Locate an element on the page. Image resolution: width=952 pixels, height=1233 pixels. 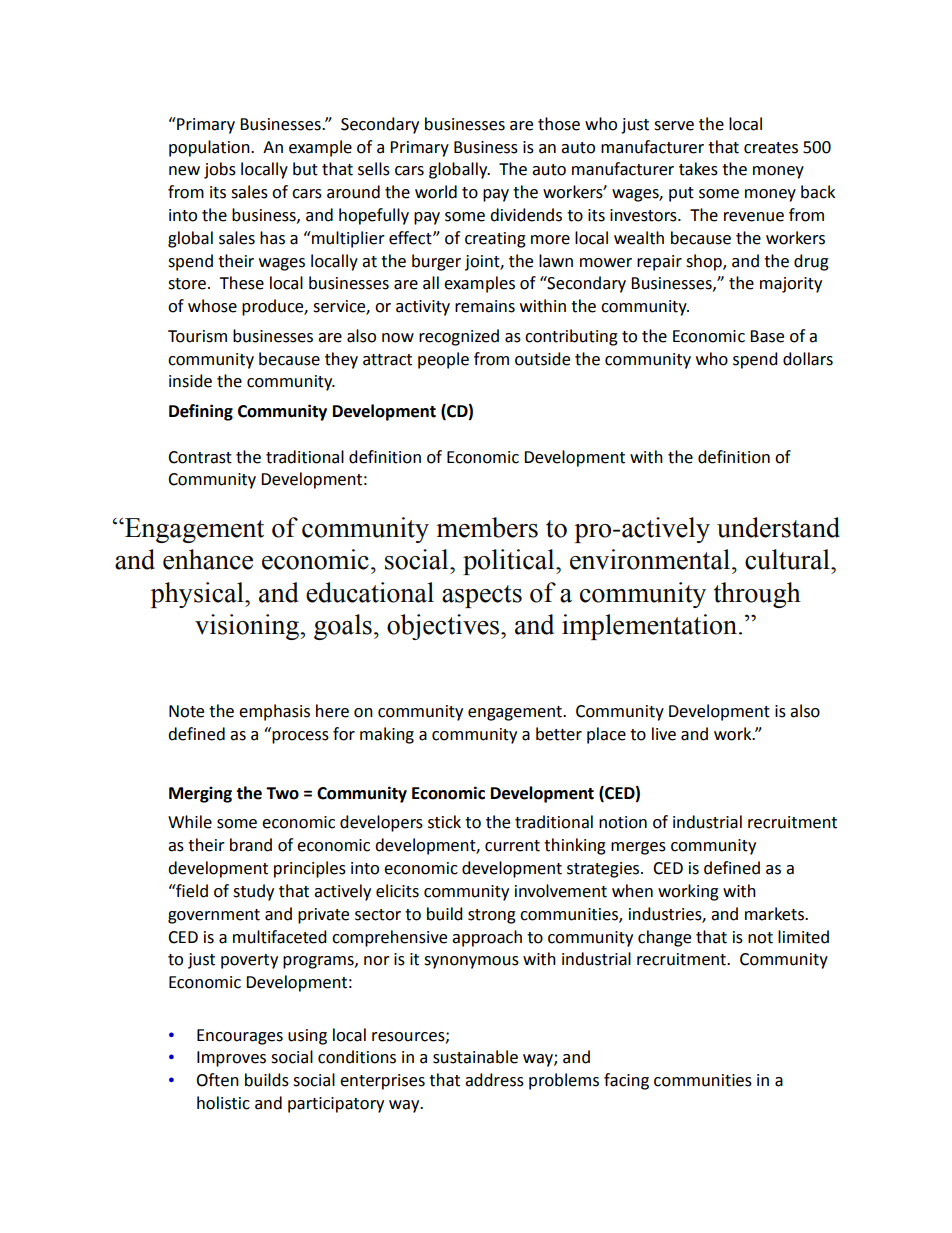
aspects is located at coordinates (482, 596).
